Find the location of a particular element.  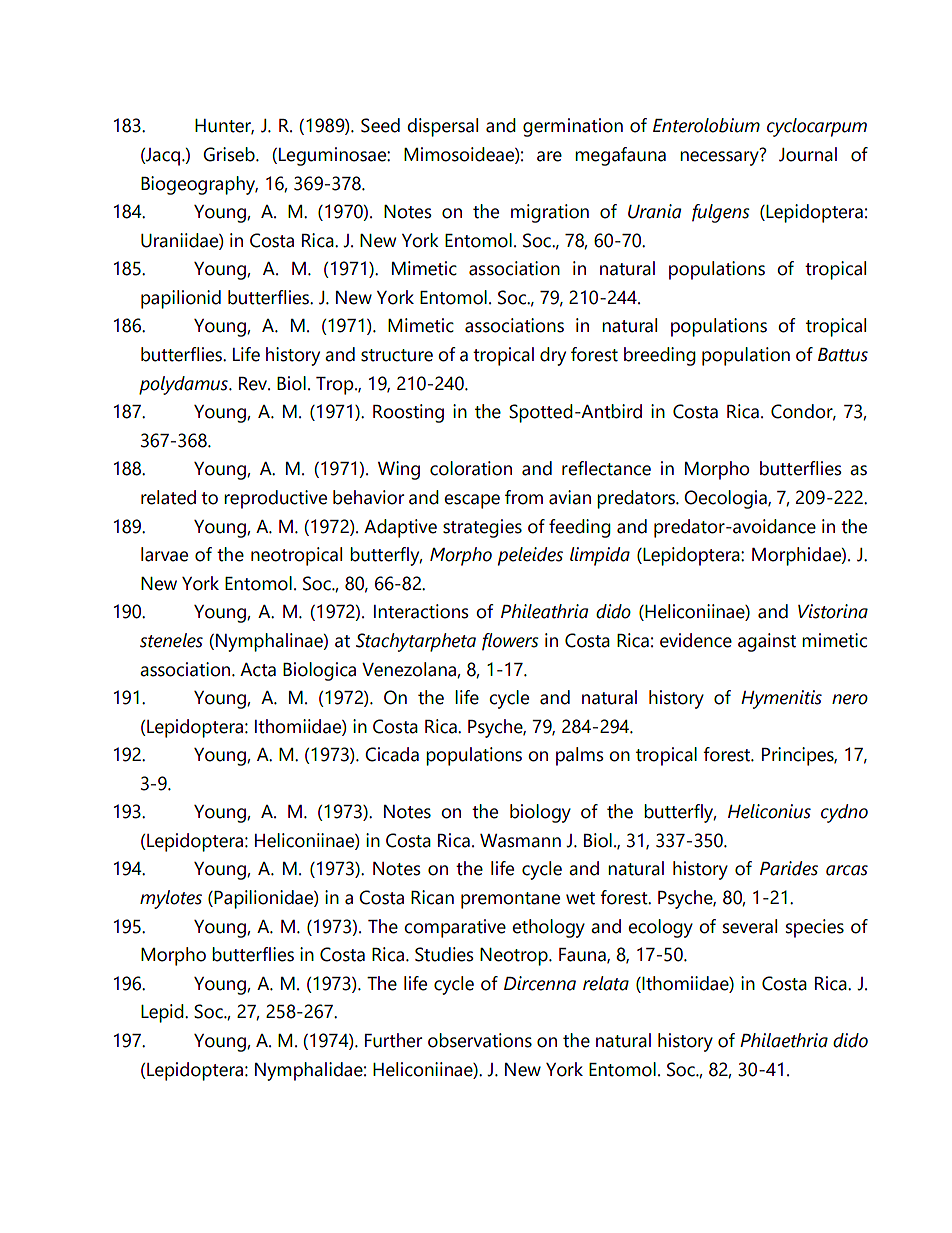

Heliconius is located at coordinates (769, 811).
